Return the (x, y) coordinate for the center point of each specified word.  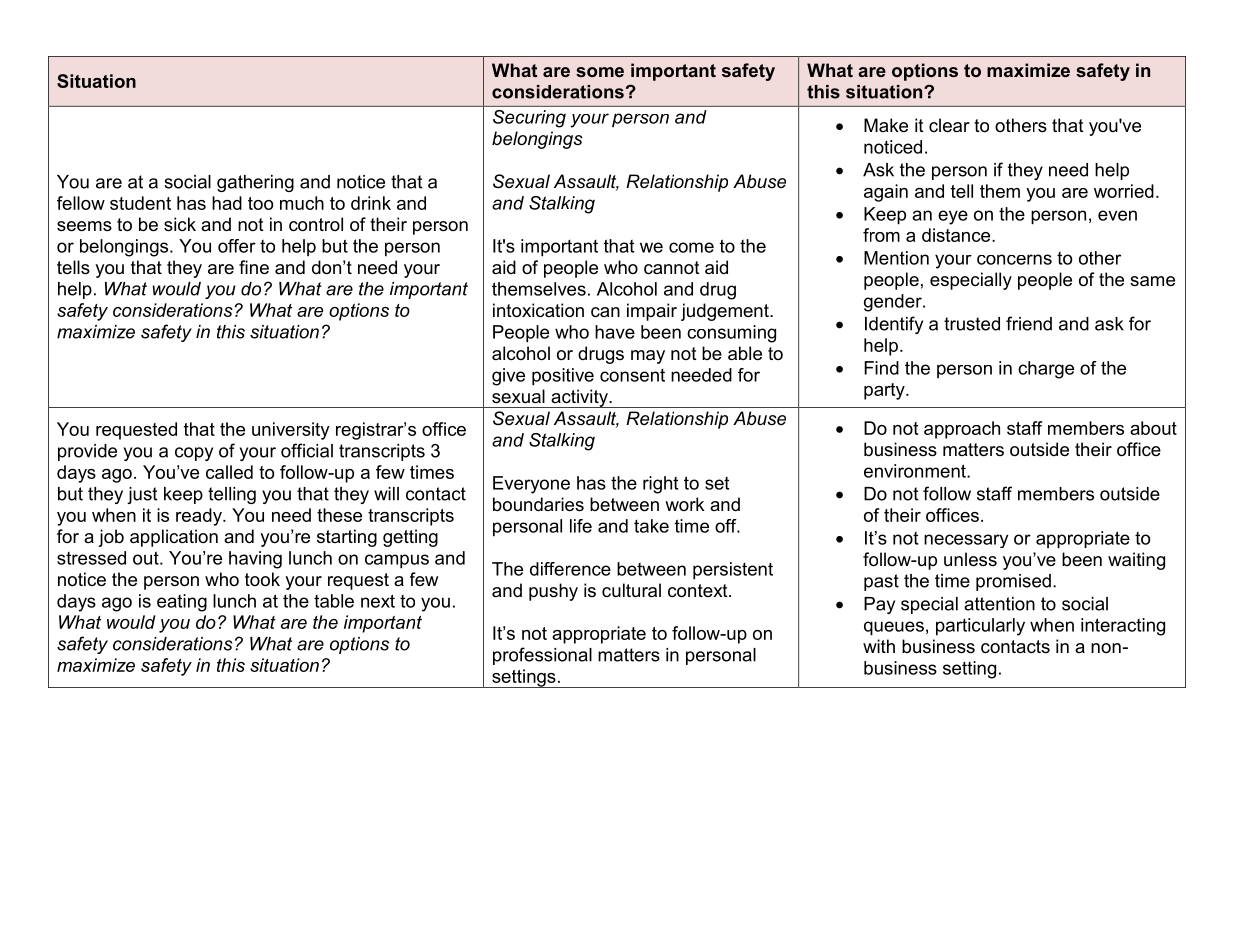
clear (949, 125)
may (648, 357)
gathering (255, 183)
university (291, 431)
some (600, 72)
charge (1046, 370)
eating (182, 603)
